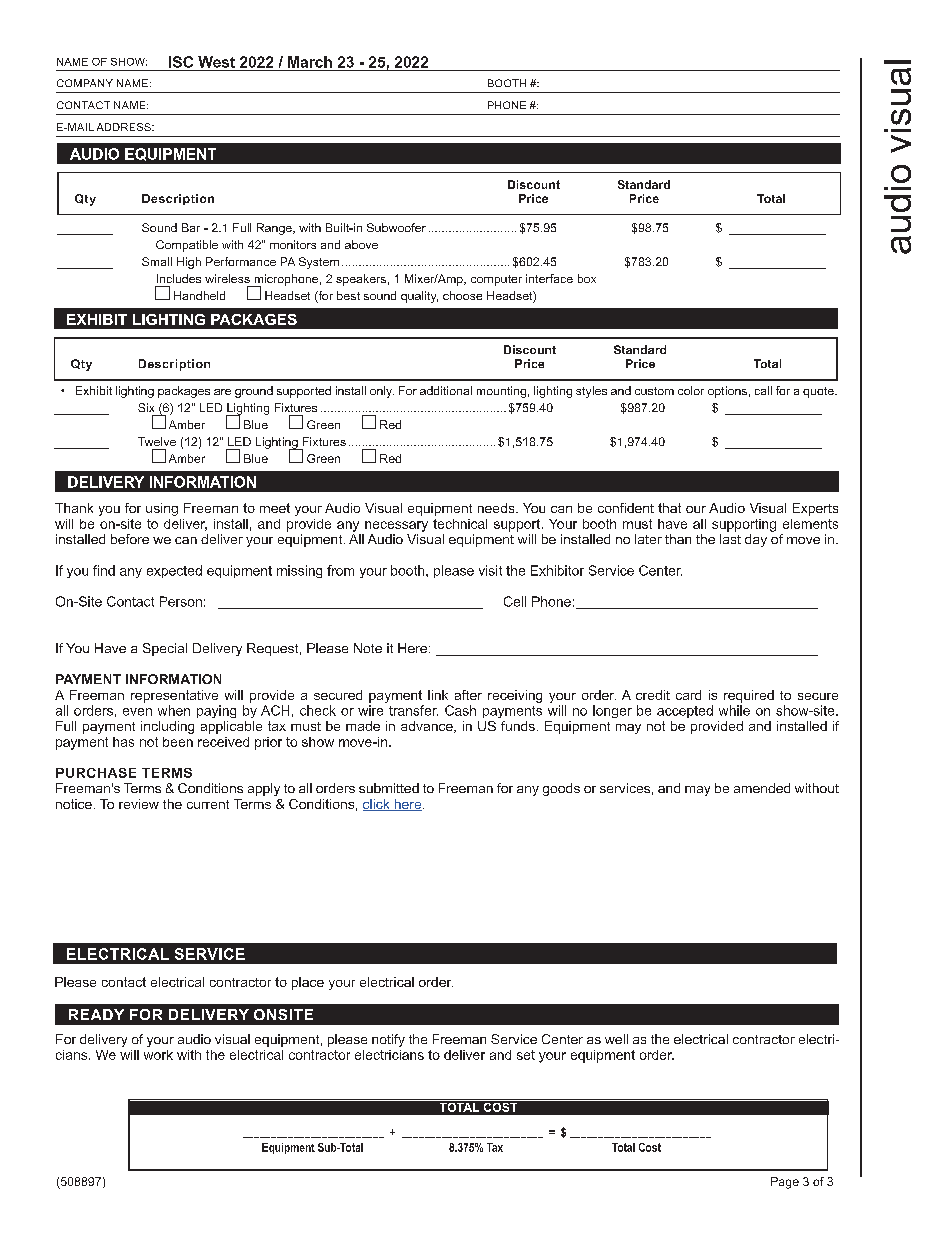 This image has width=952, height=1233. Describe the element at coordinates (388, 1040) in the image. I see `notify` at that location.
